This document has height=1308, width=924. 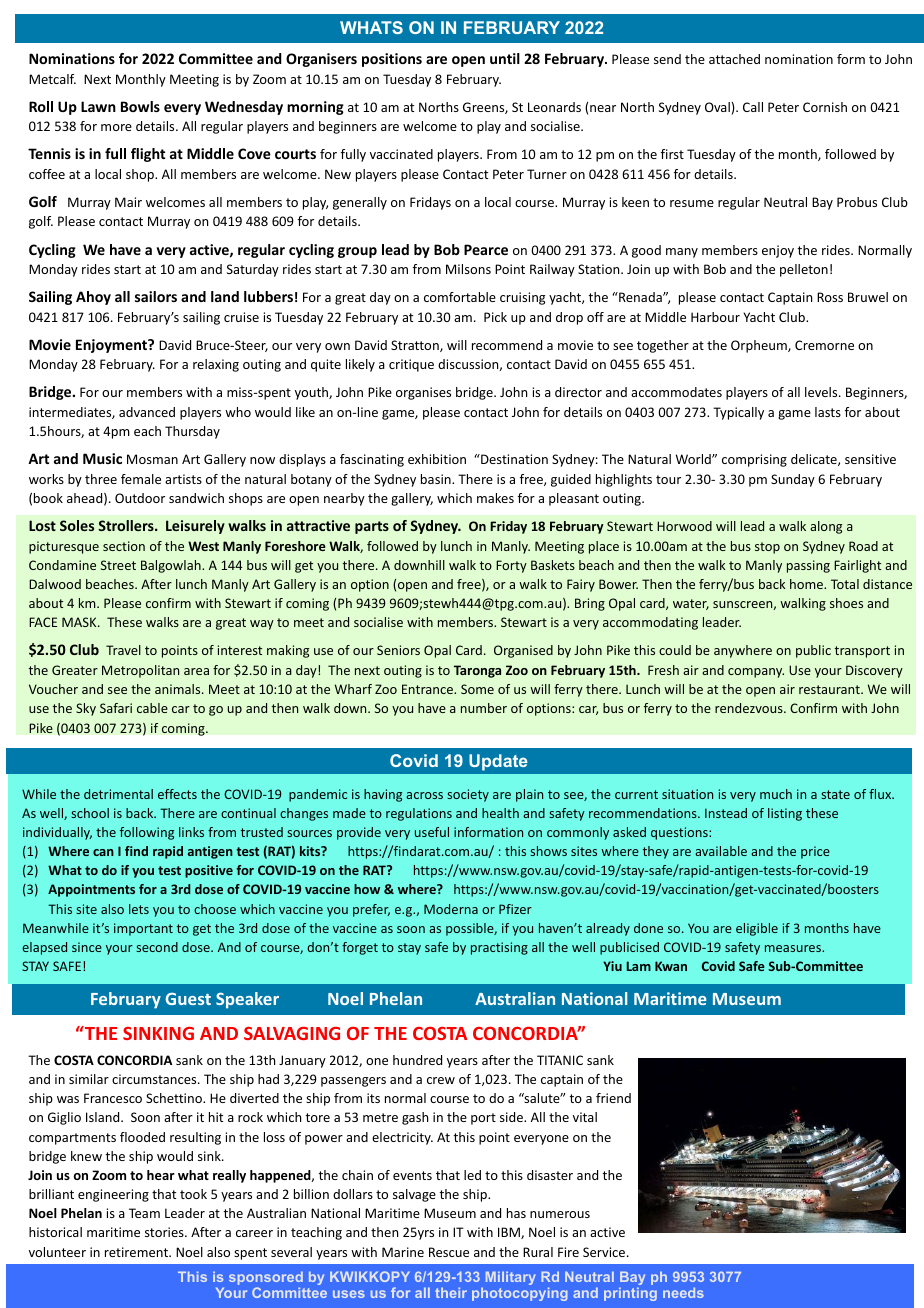 I want to click on retirement, so click(x=137, y=1252).
